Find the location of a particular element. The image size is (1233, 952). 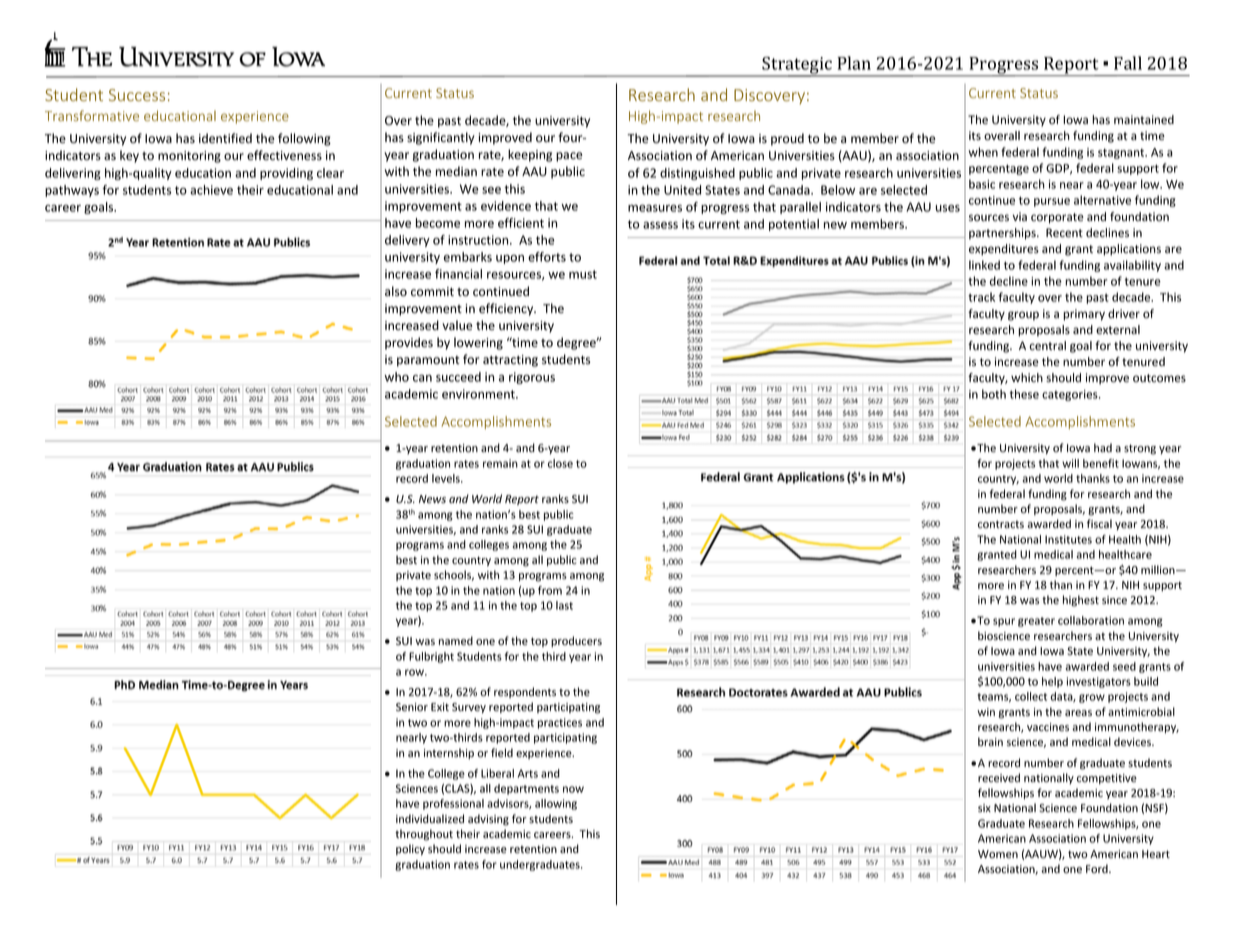

close is located at coordinates (560, 463).
